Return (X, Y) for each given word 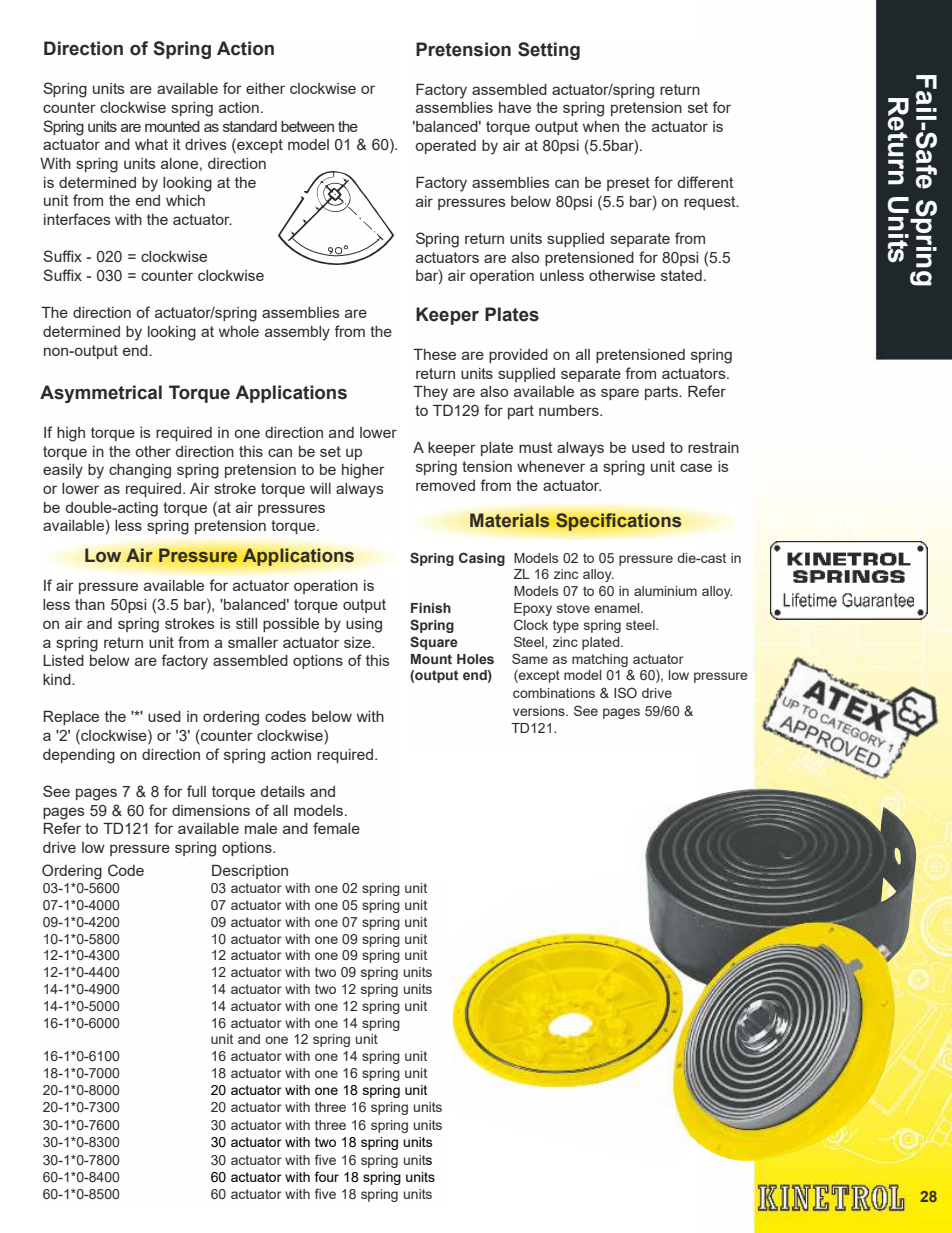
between (307, 126)
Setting (549, 51)
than (90, 604)
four (327, 1176)
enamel (618, 608)
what (151, 144)
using (364, 625)
